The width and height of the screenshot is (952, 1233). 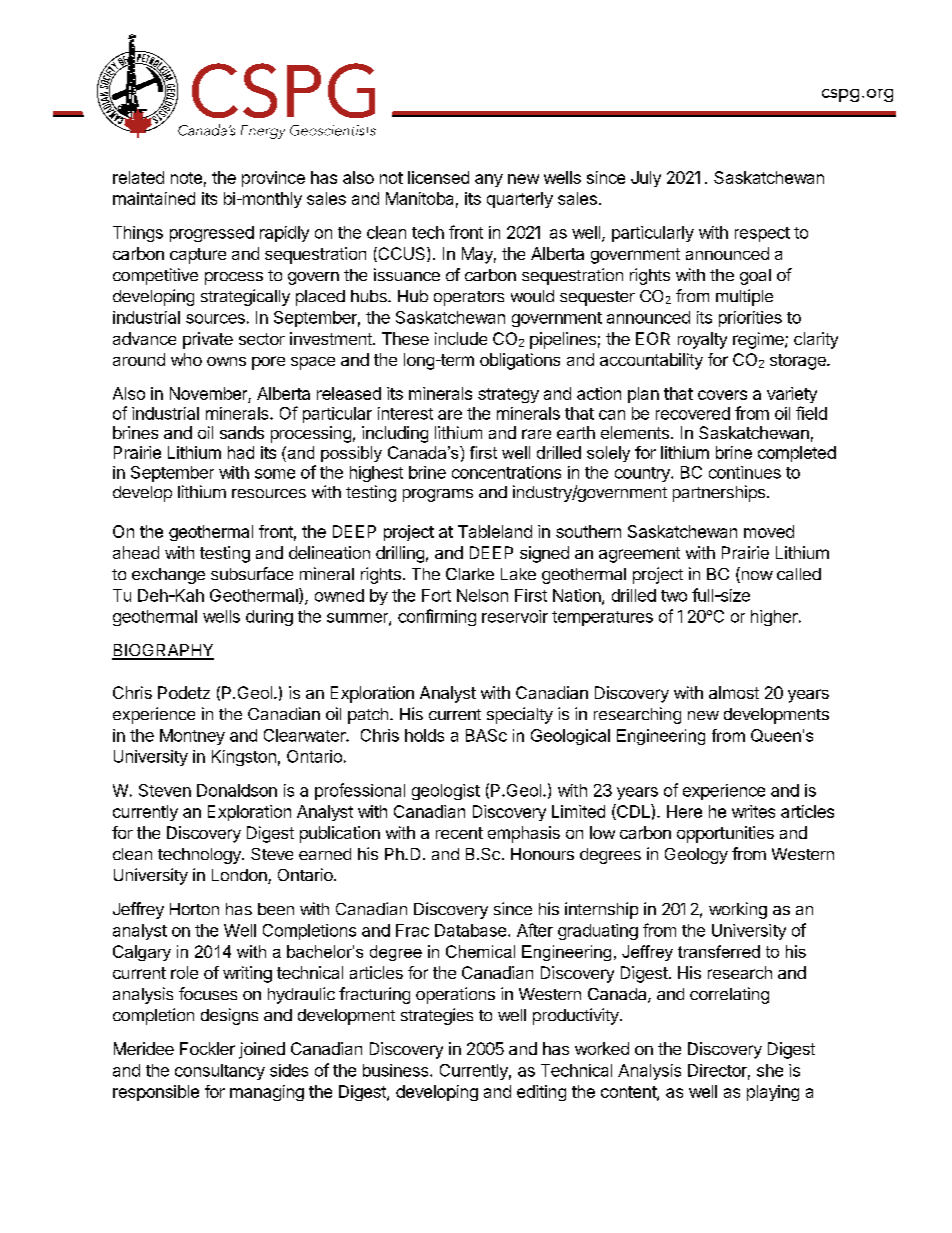 What do you see at coordinates (541, 1093) in the screenshot?
I see `editing` at bounding box center [541, 1093].
